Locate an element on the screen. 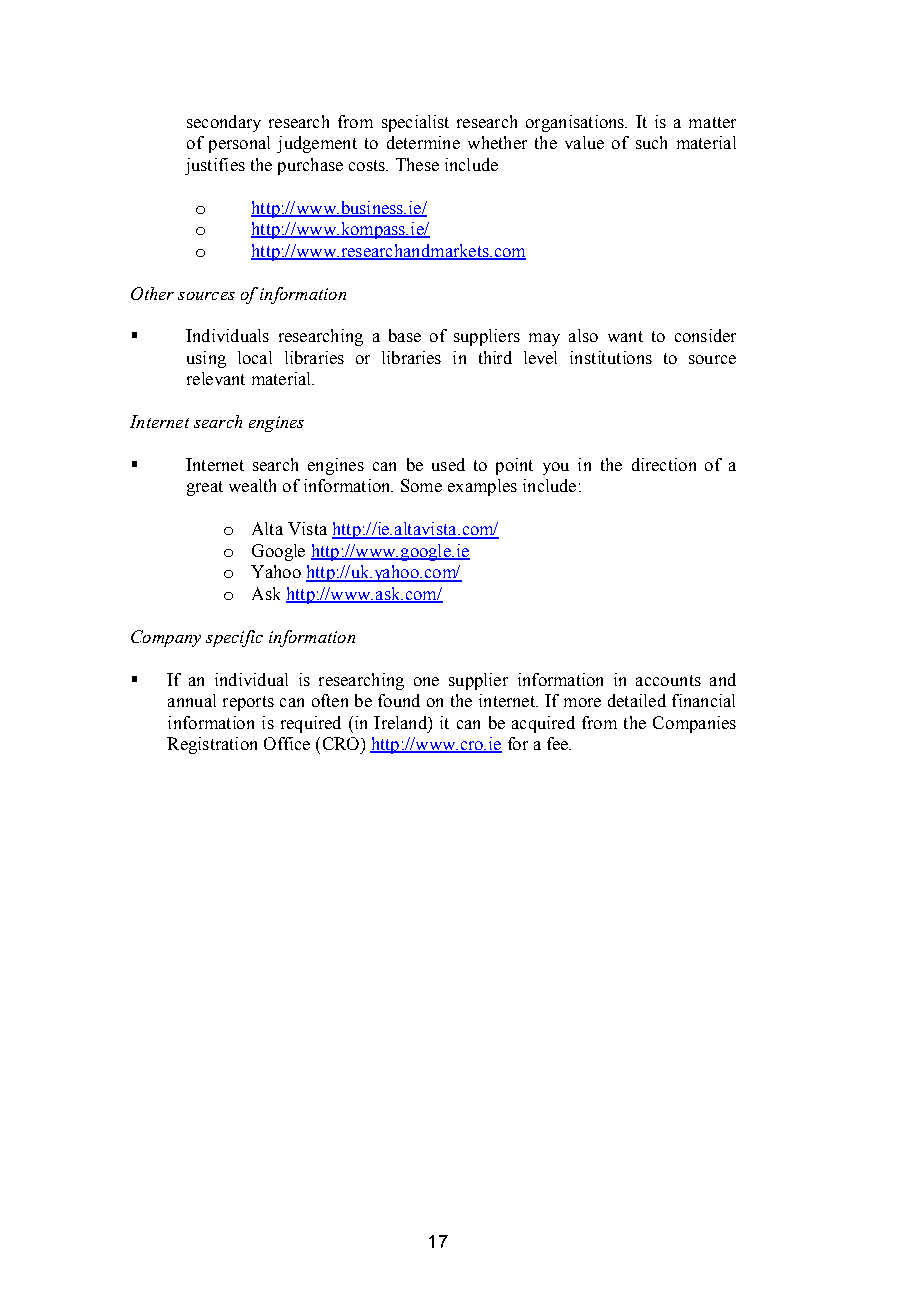  third is located at coordinates (495, 357).
